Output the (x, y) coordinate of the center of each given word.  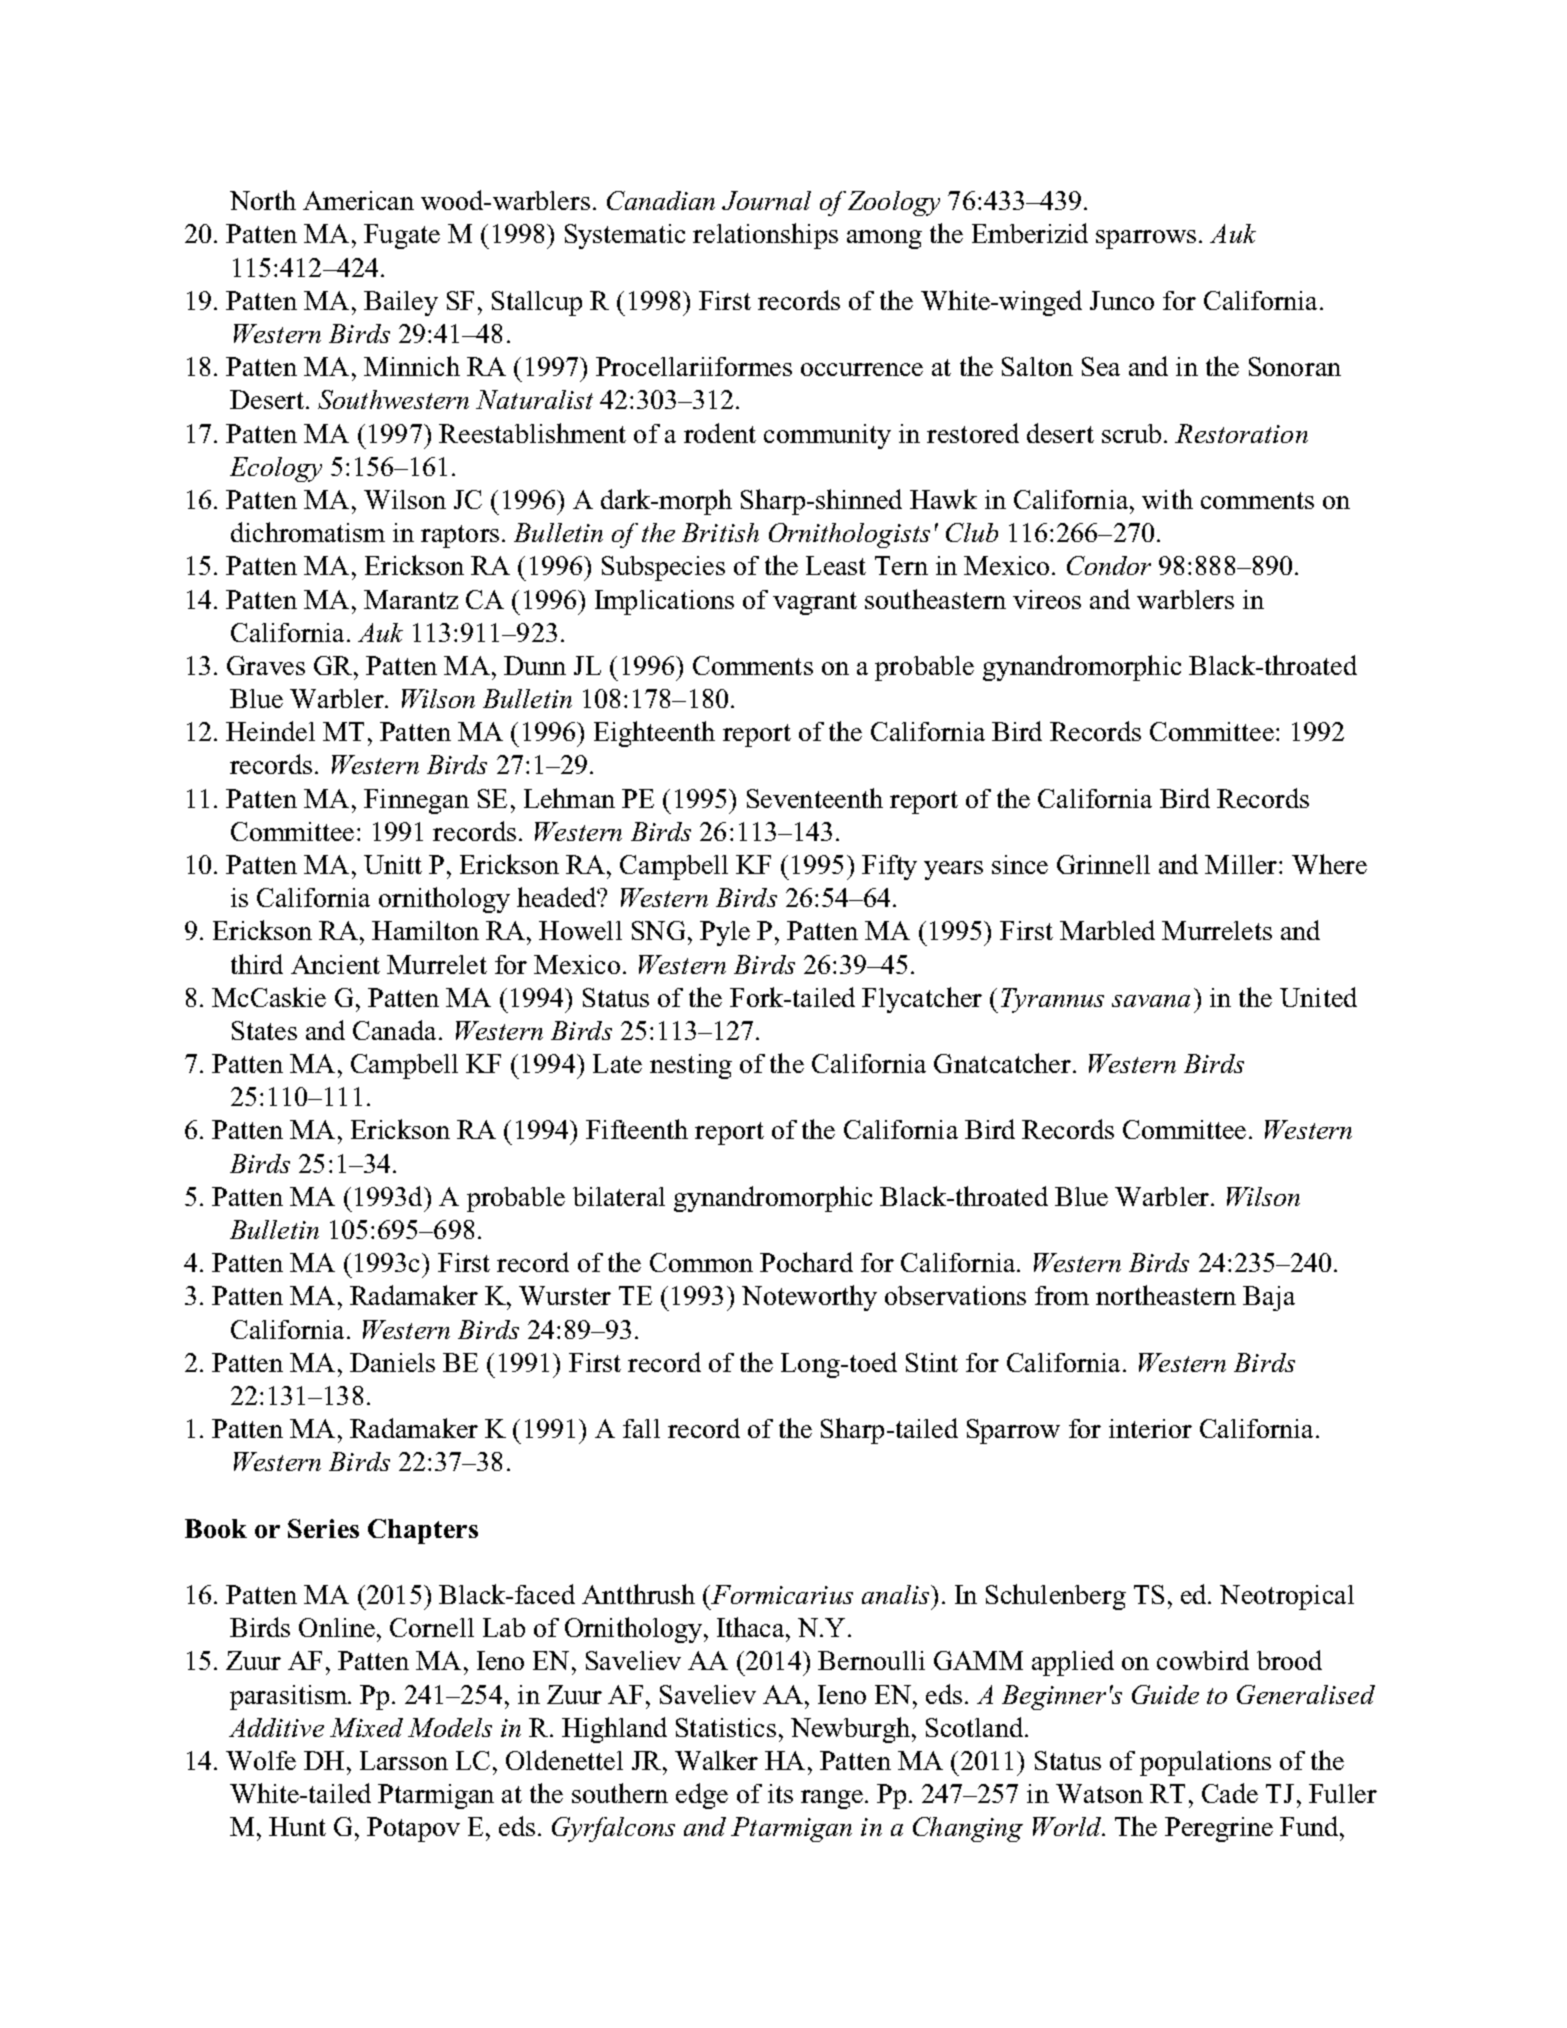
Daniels (392, 1362)
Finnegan (416, 801)
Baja (1269, 1298)
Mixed (366, 1727)
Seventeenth (815, 798)
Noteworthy (809, 1298)
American (358, 200)
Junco (1122, 300)
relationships (765, 236)
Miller (1242, 864)
